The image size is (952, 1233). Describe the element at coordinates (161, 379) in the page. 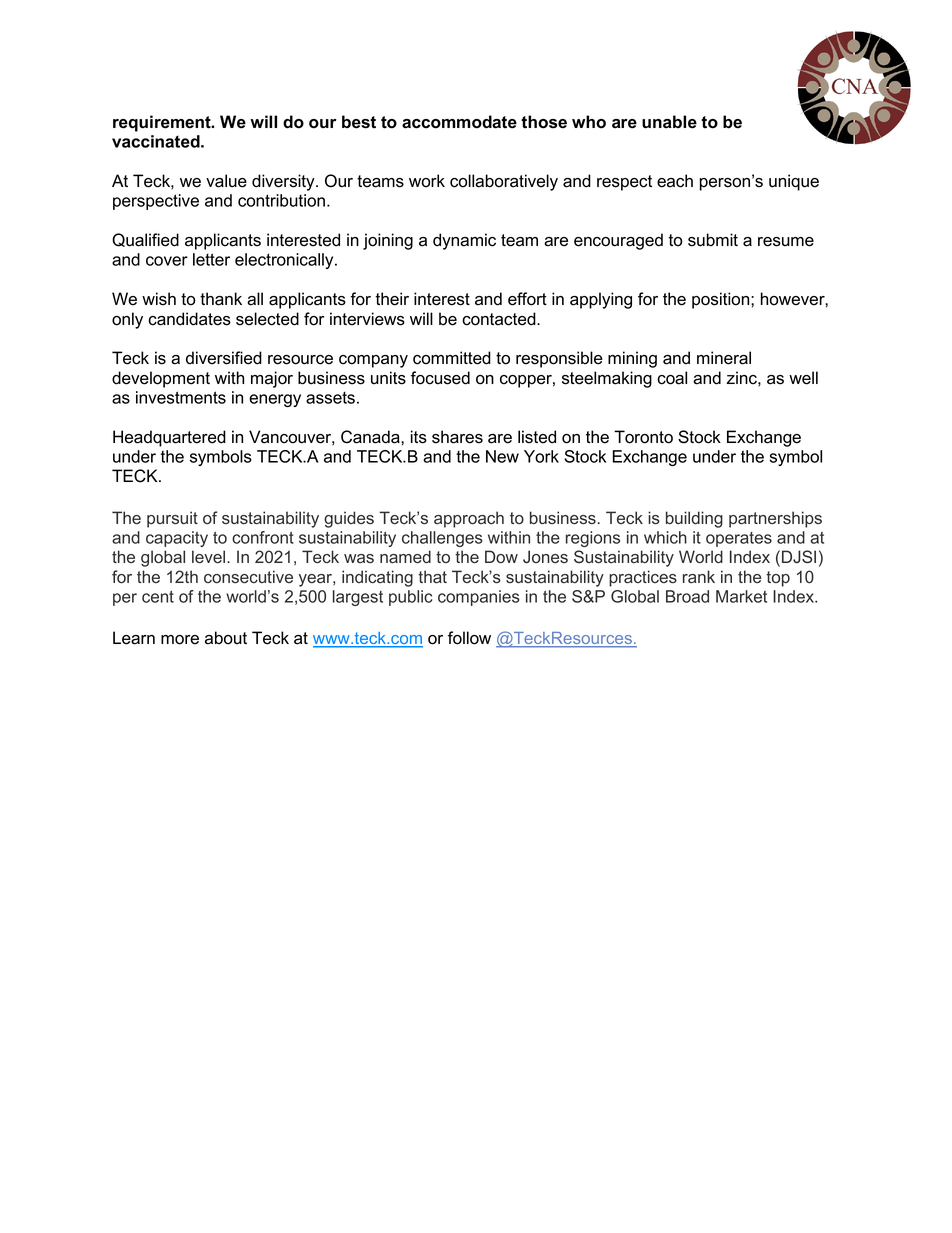

I see `development` at that location.
